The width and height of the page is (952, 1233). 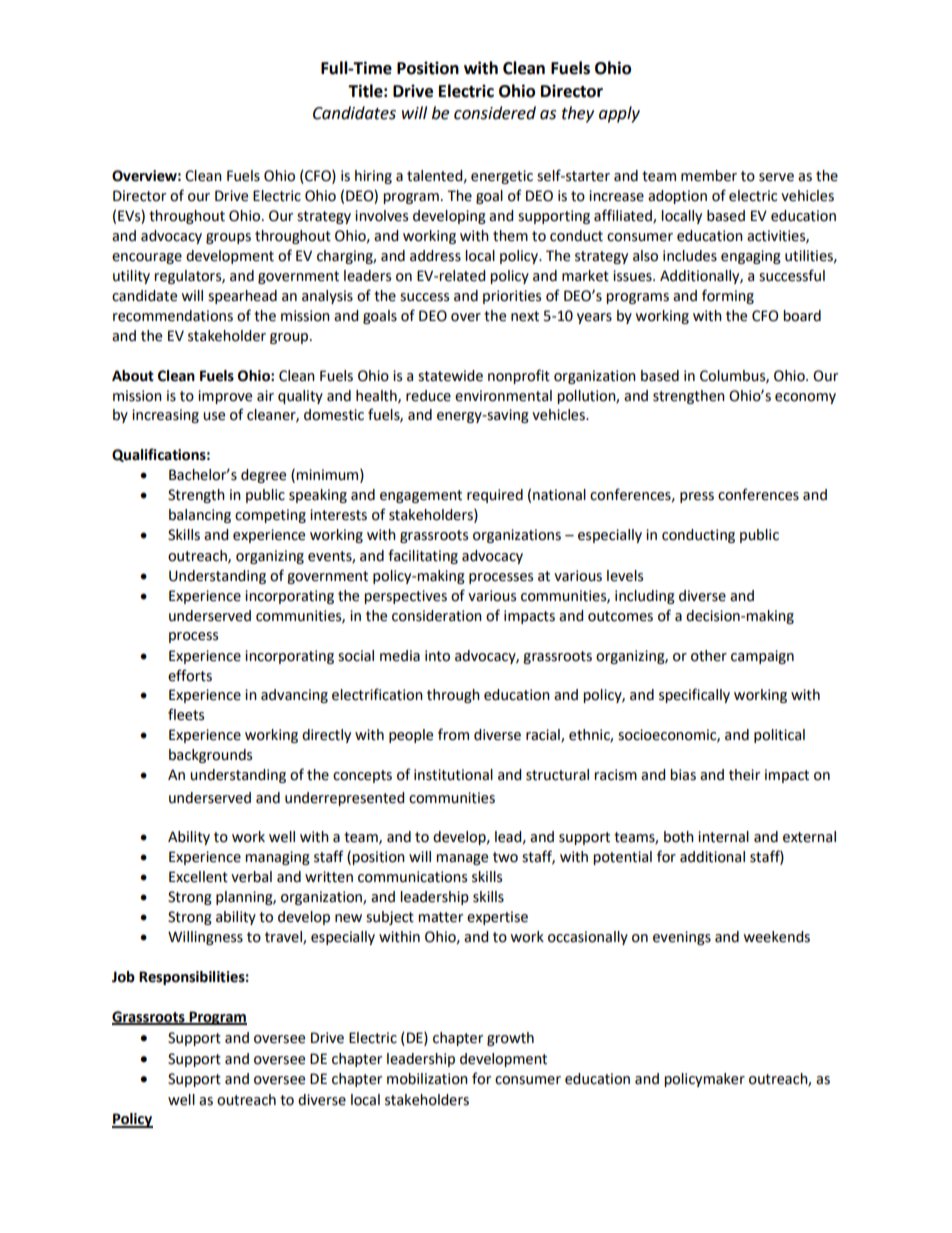 I want to click on considered, so click(x=495, y=113).
